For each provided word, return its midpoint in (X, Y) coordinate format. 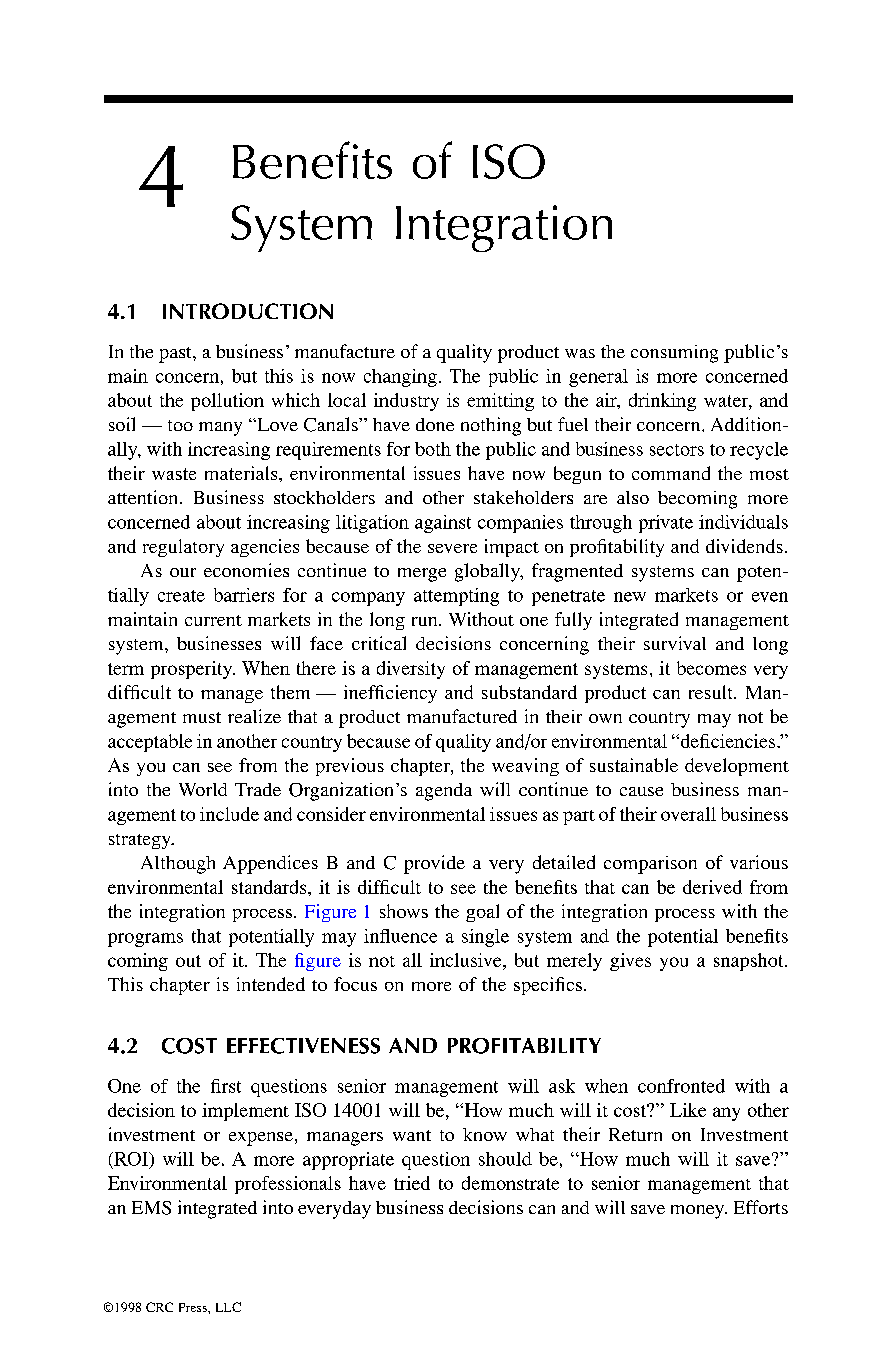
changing (400, 378)
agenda (444, 792)
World (203, 789)
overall (688, 814)
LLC (228, 1307)
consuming (674, 354)
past (176, 355)
